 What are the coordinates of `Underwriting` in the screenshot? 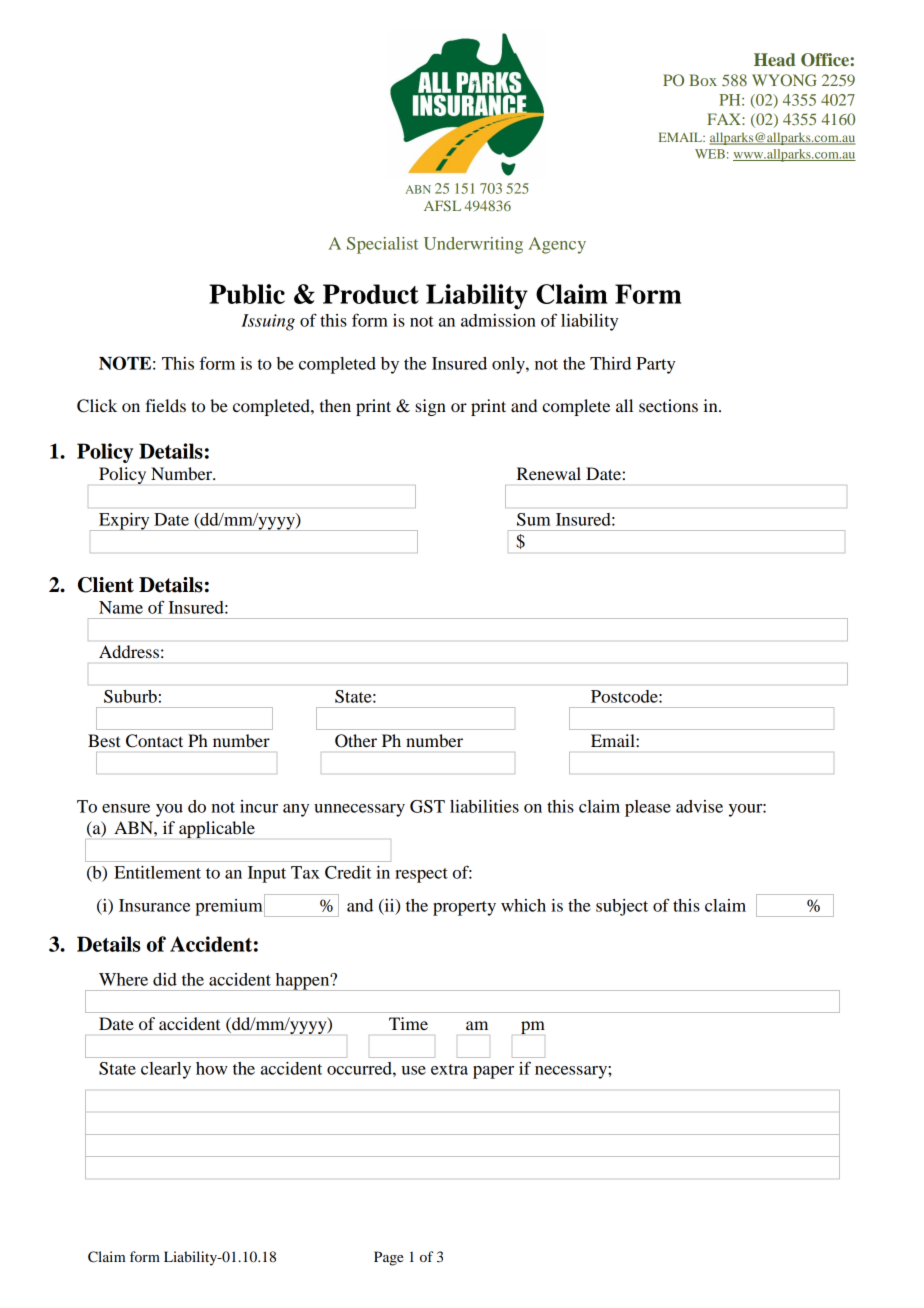 It's located at (473, 245).
